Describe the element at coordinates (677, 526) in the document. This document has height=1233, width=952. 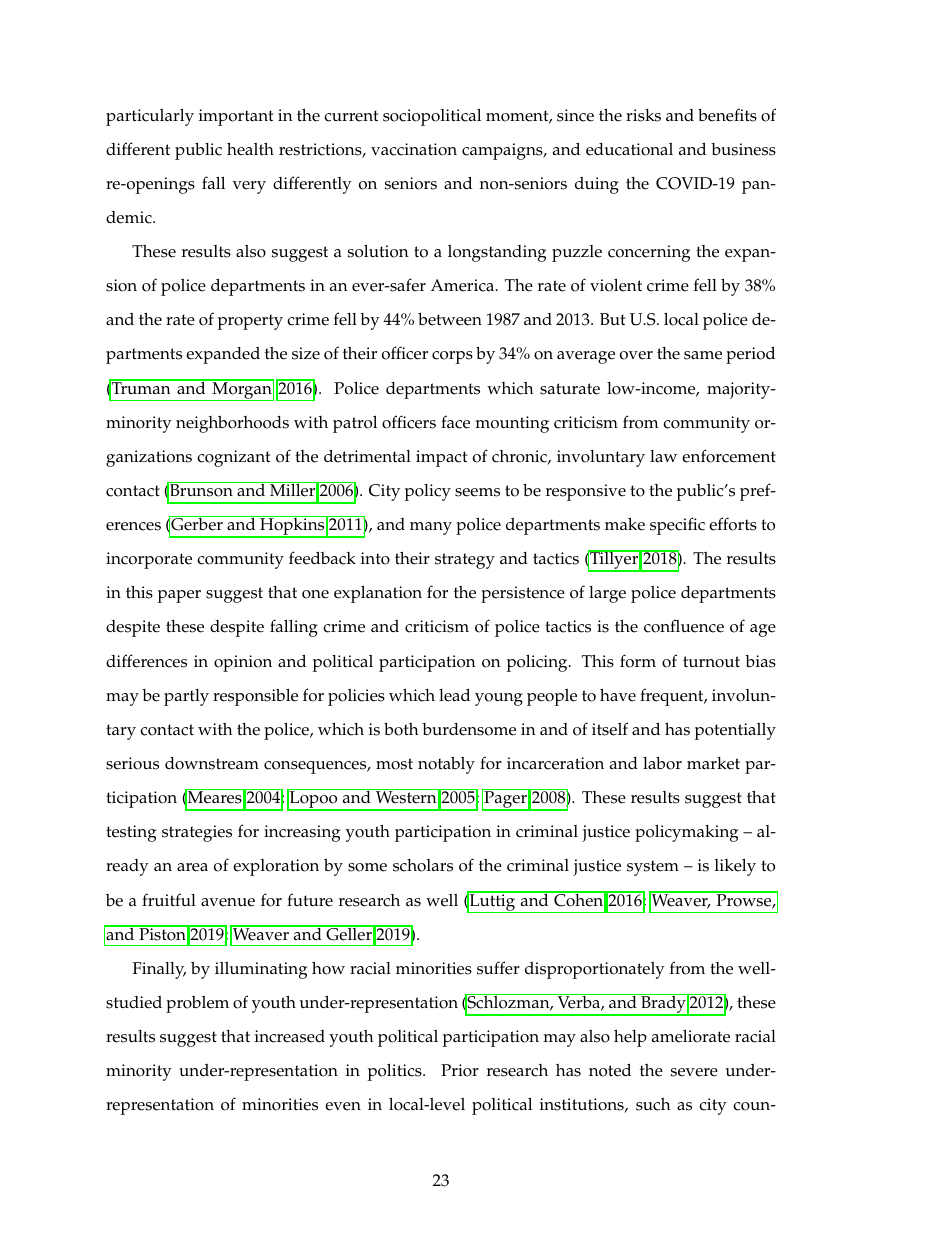
I see `specific` at that location.
